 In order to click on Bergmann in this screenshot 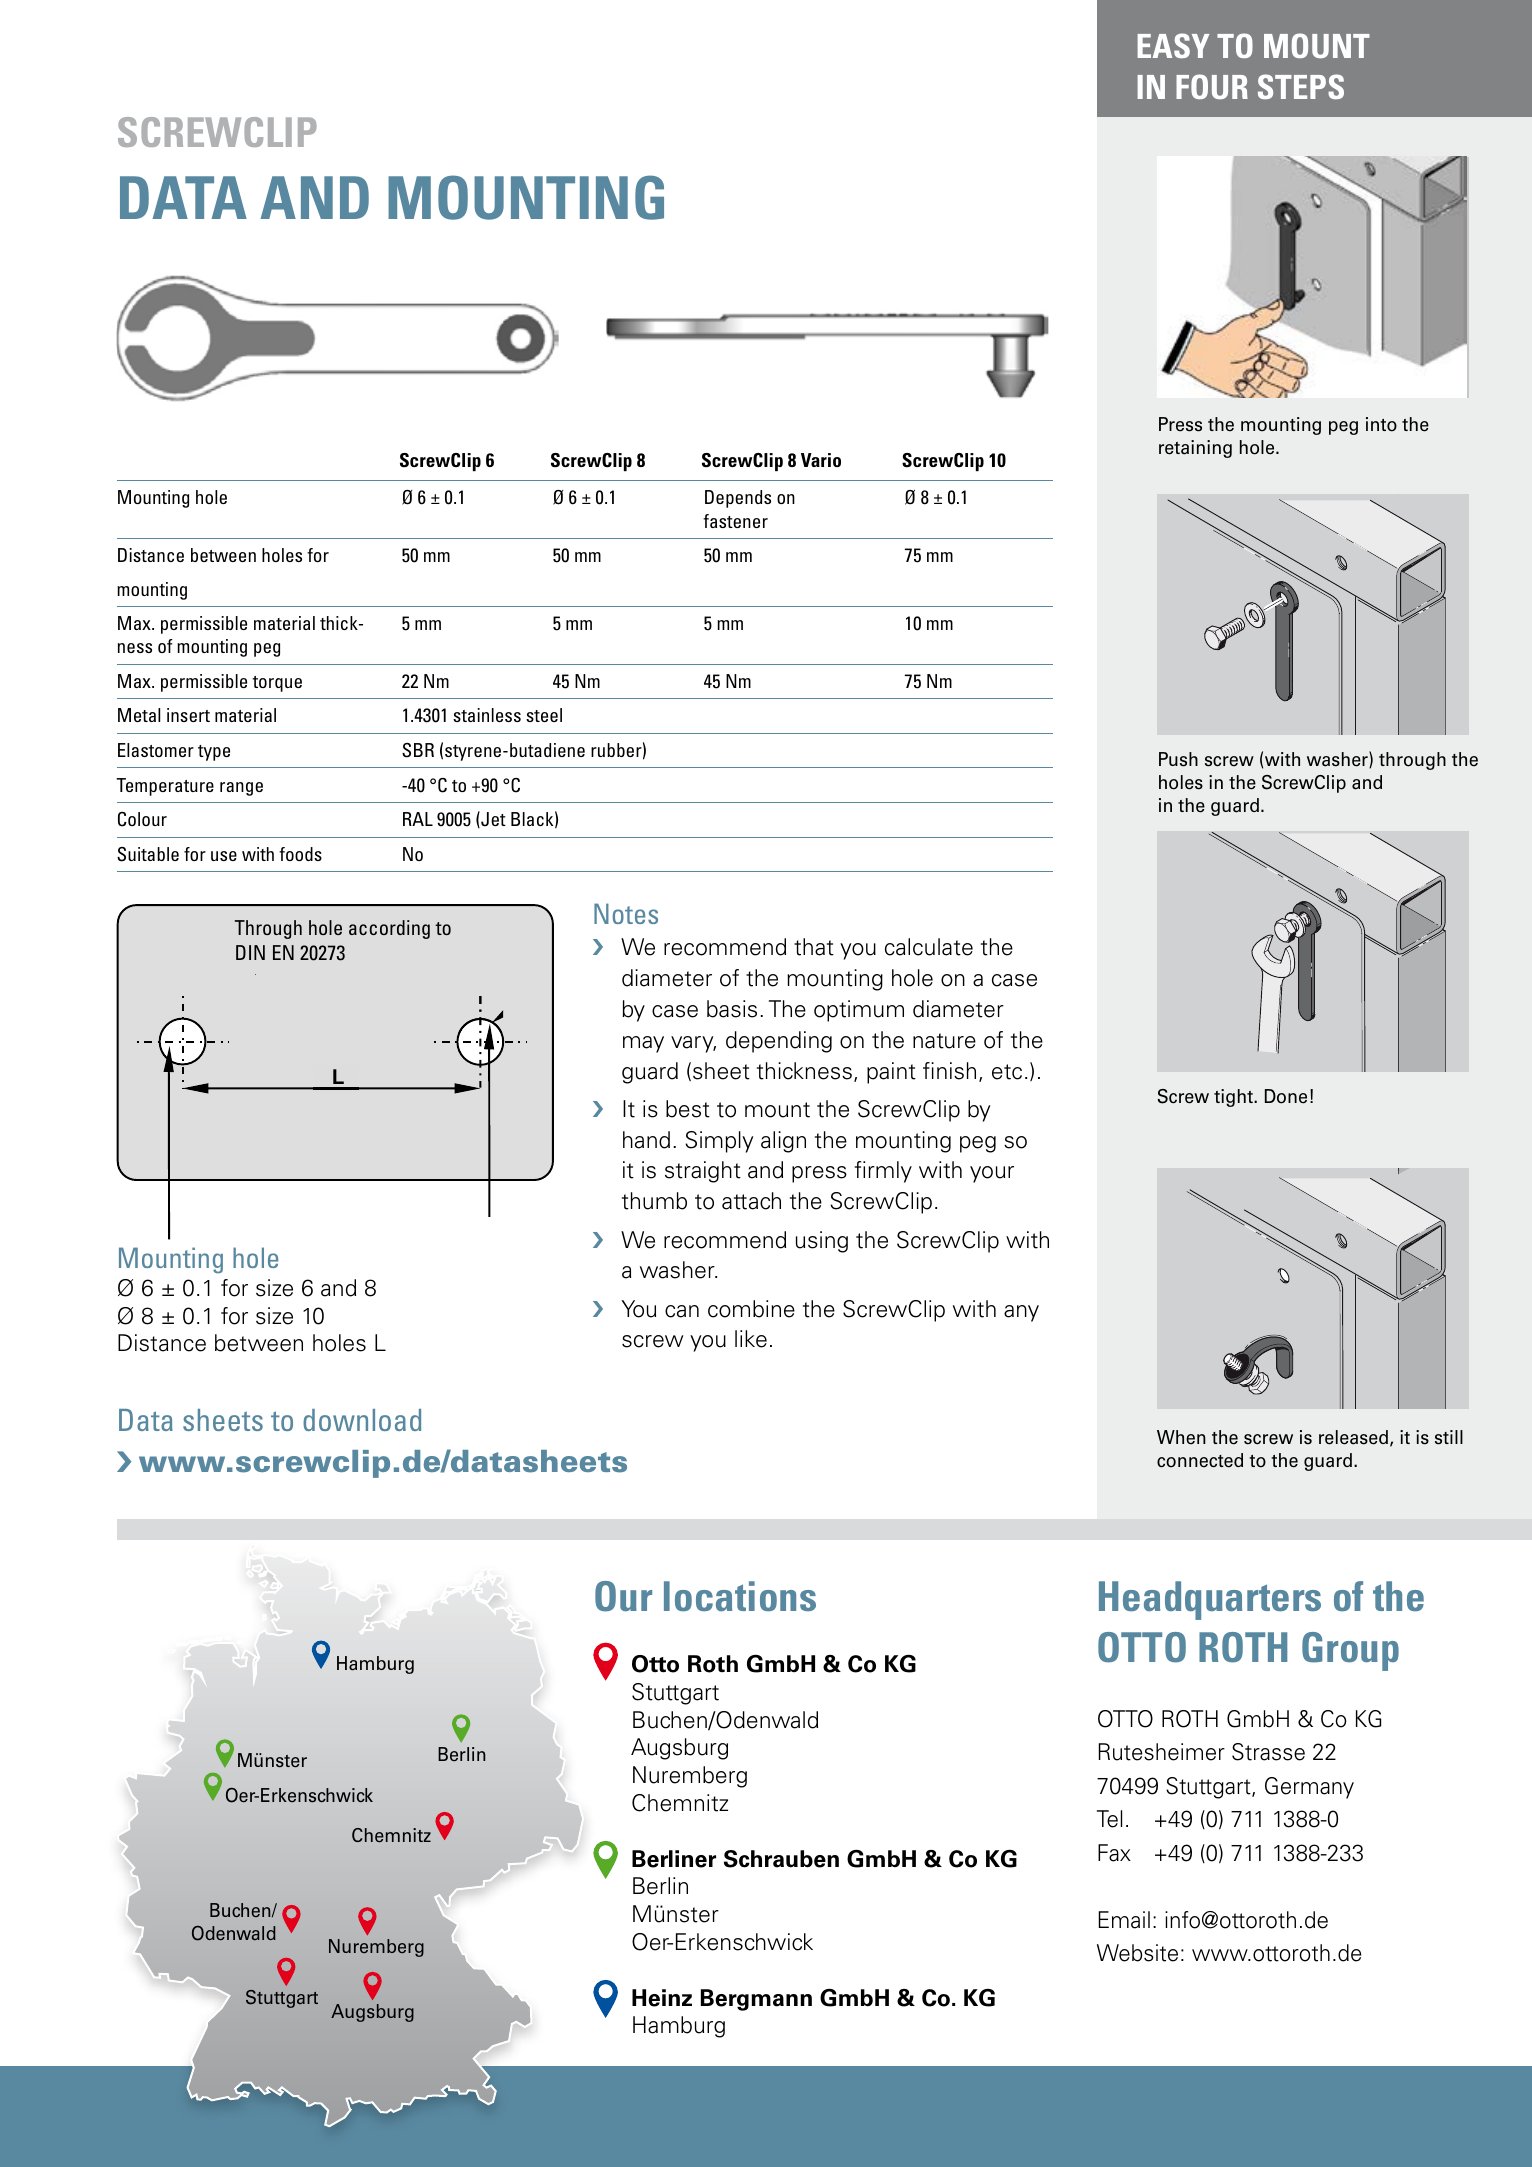, I will do `click(756, 2000)`.
